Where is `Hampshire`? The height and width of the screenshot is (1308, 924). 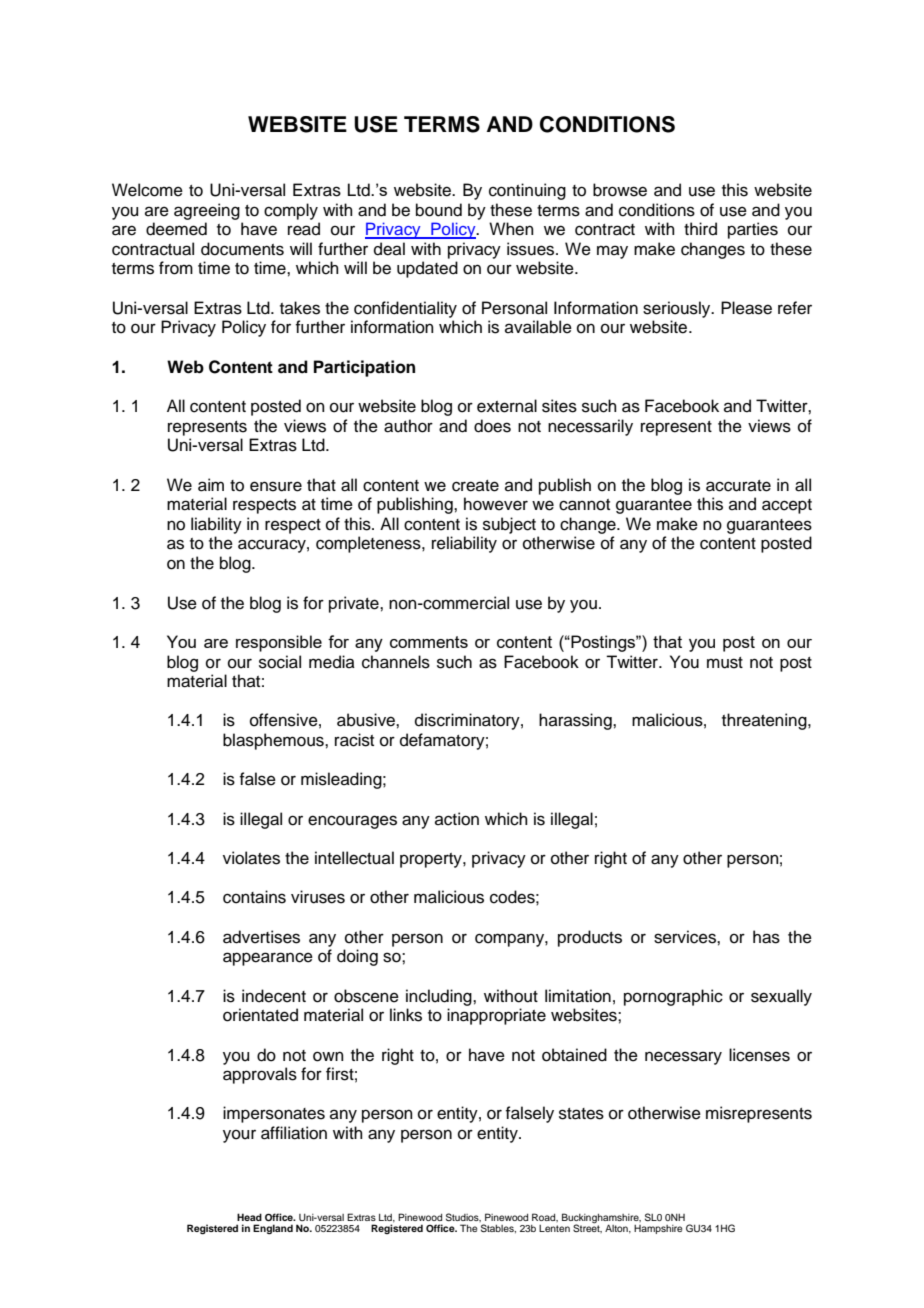 Hampshire is located at coordinates (658, 1229).
